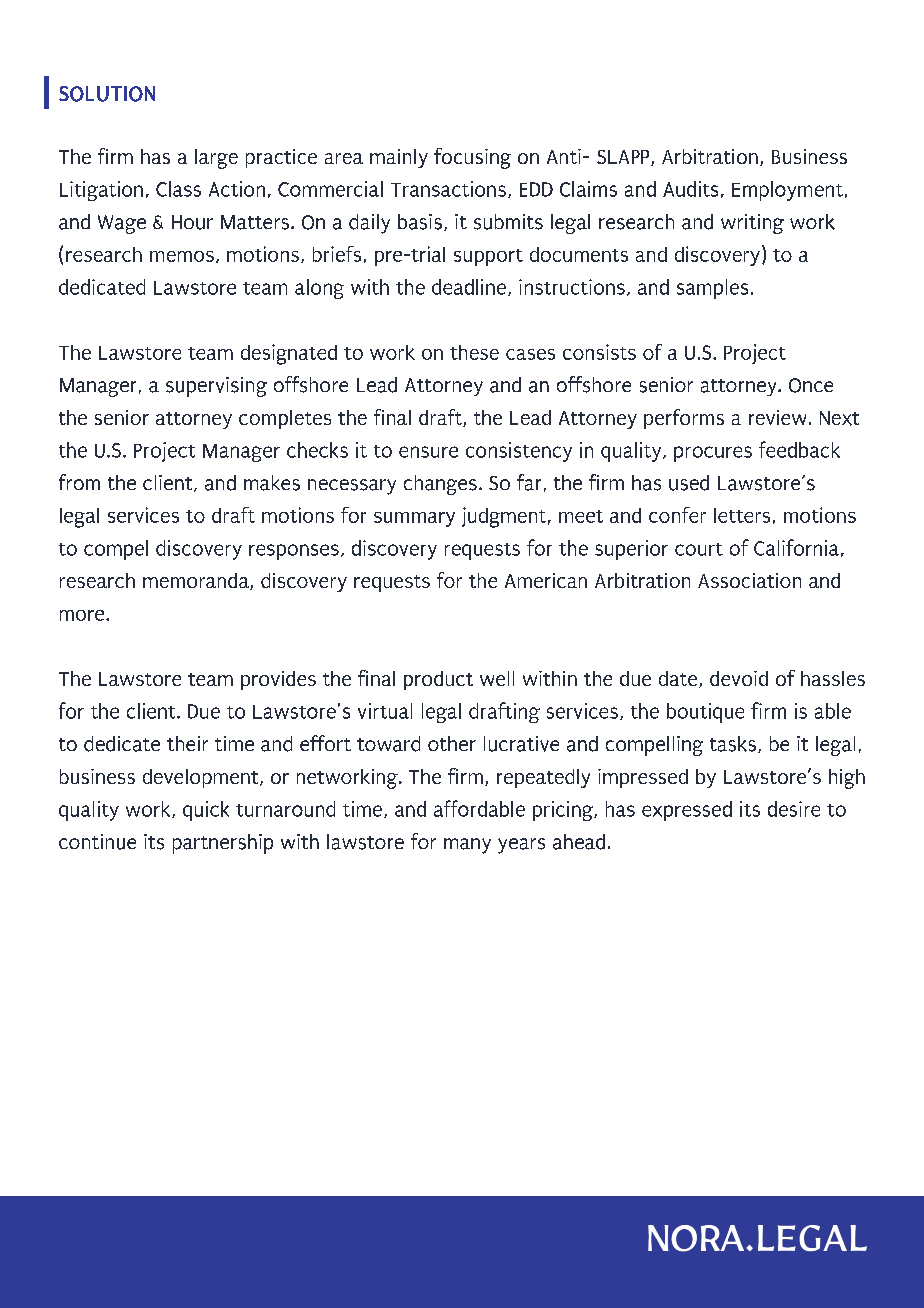 This screenshot has height=1308, width=924. I want to click on responses, so click(294, 552).
